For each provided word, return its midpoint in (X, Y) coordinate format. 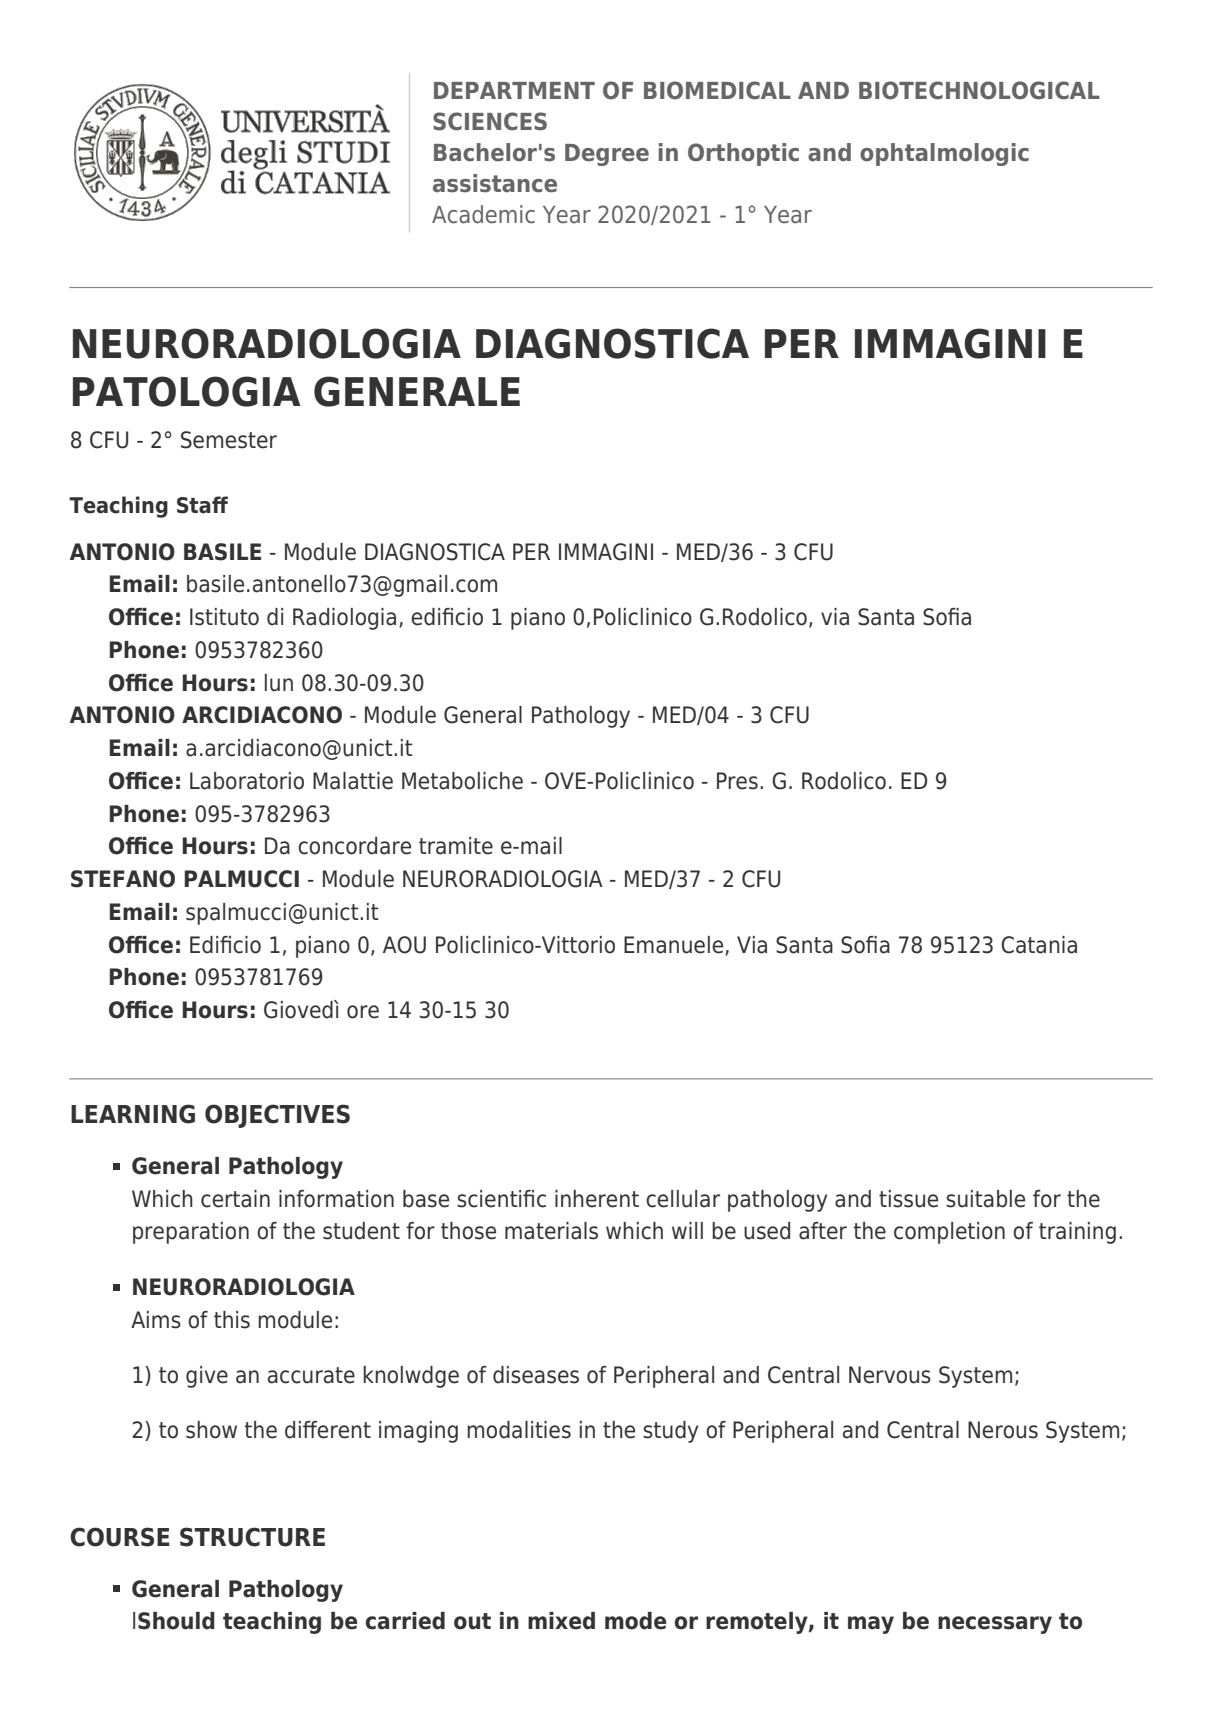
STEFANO (123, 879)
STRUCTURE (252, 1537)
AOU (404, 945)
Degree (607, 155)
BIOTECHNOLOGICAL (979, 90)
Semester (229, 440)
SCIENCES (490, 121)
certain (235, 1199)
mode (635, 1621)
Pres (737, 781)
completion (949, 1233)
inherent (597, 1199)
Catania (1039, 945)
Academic (483, 214)
